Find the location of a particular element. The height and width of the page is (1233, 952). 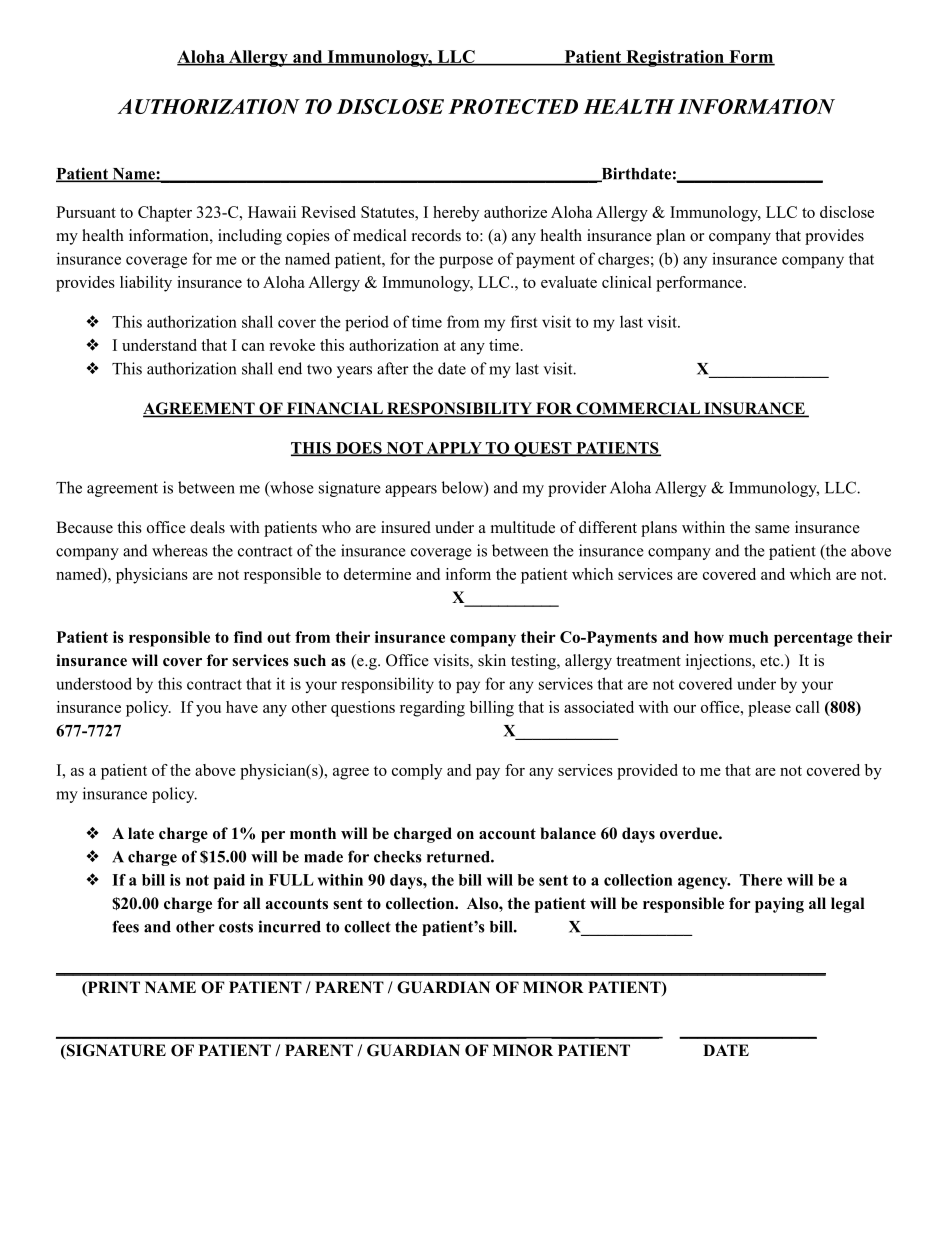

same is located at coordinates (772, 529).
